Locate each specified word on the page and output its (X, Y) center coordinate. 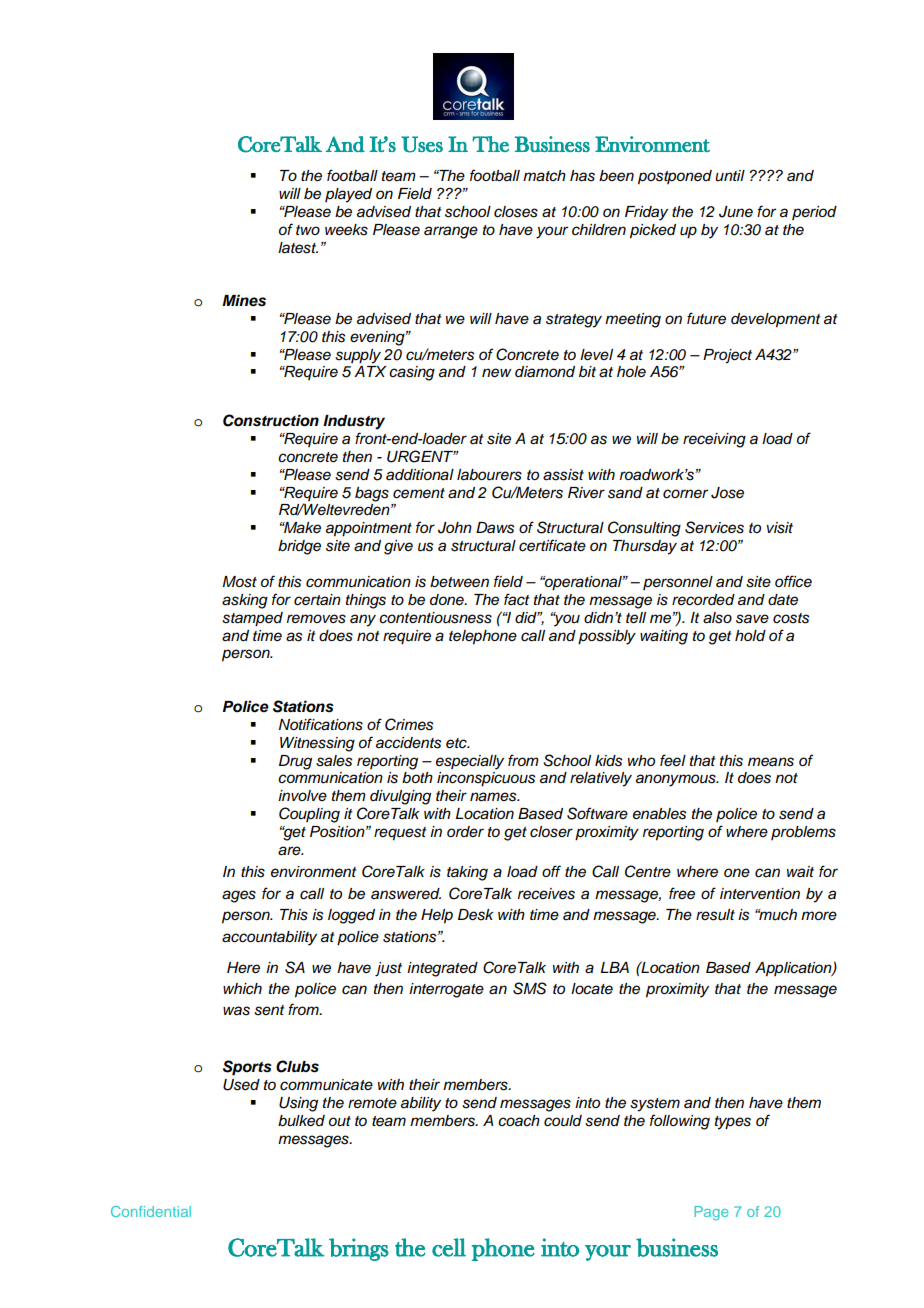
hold (750, 636)
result (715, 915)
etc (457, 743)
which (242, 989)
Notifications (321, 724)
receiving (714, 440)
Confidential (151, 1211)
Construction (271, 420)
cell (449, 1247)
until (730, 176)
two (308, 230)
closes (516, 212)
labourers (489, 475)
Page (711, 1213)
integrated (442, 969)
